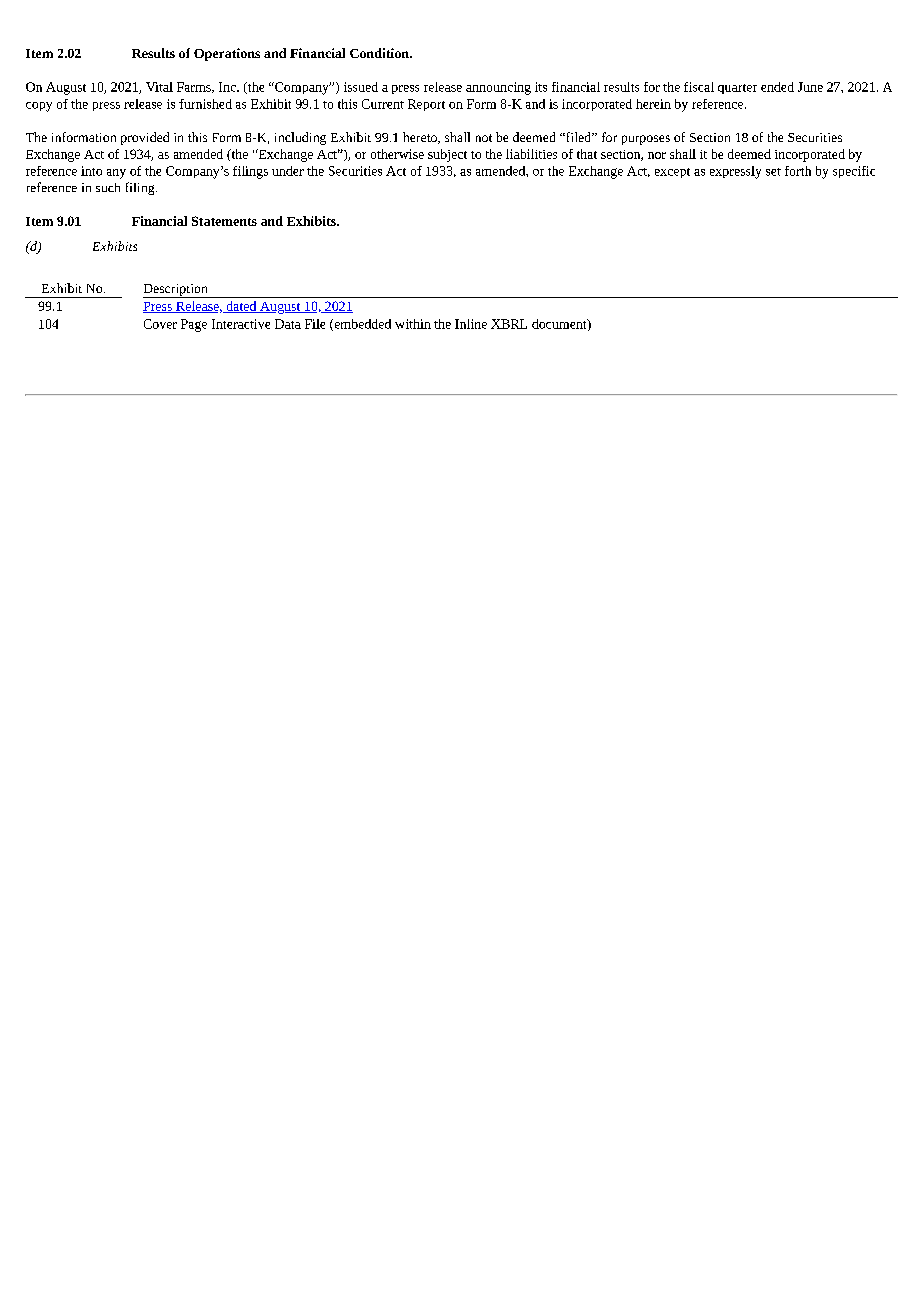 Image resolution: width=924 pixels, height=1308 pixels. I want to click on June, so click(810, 87).
